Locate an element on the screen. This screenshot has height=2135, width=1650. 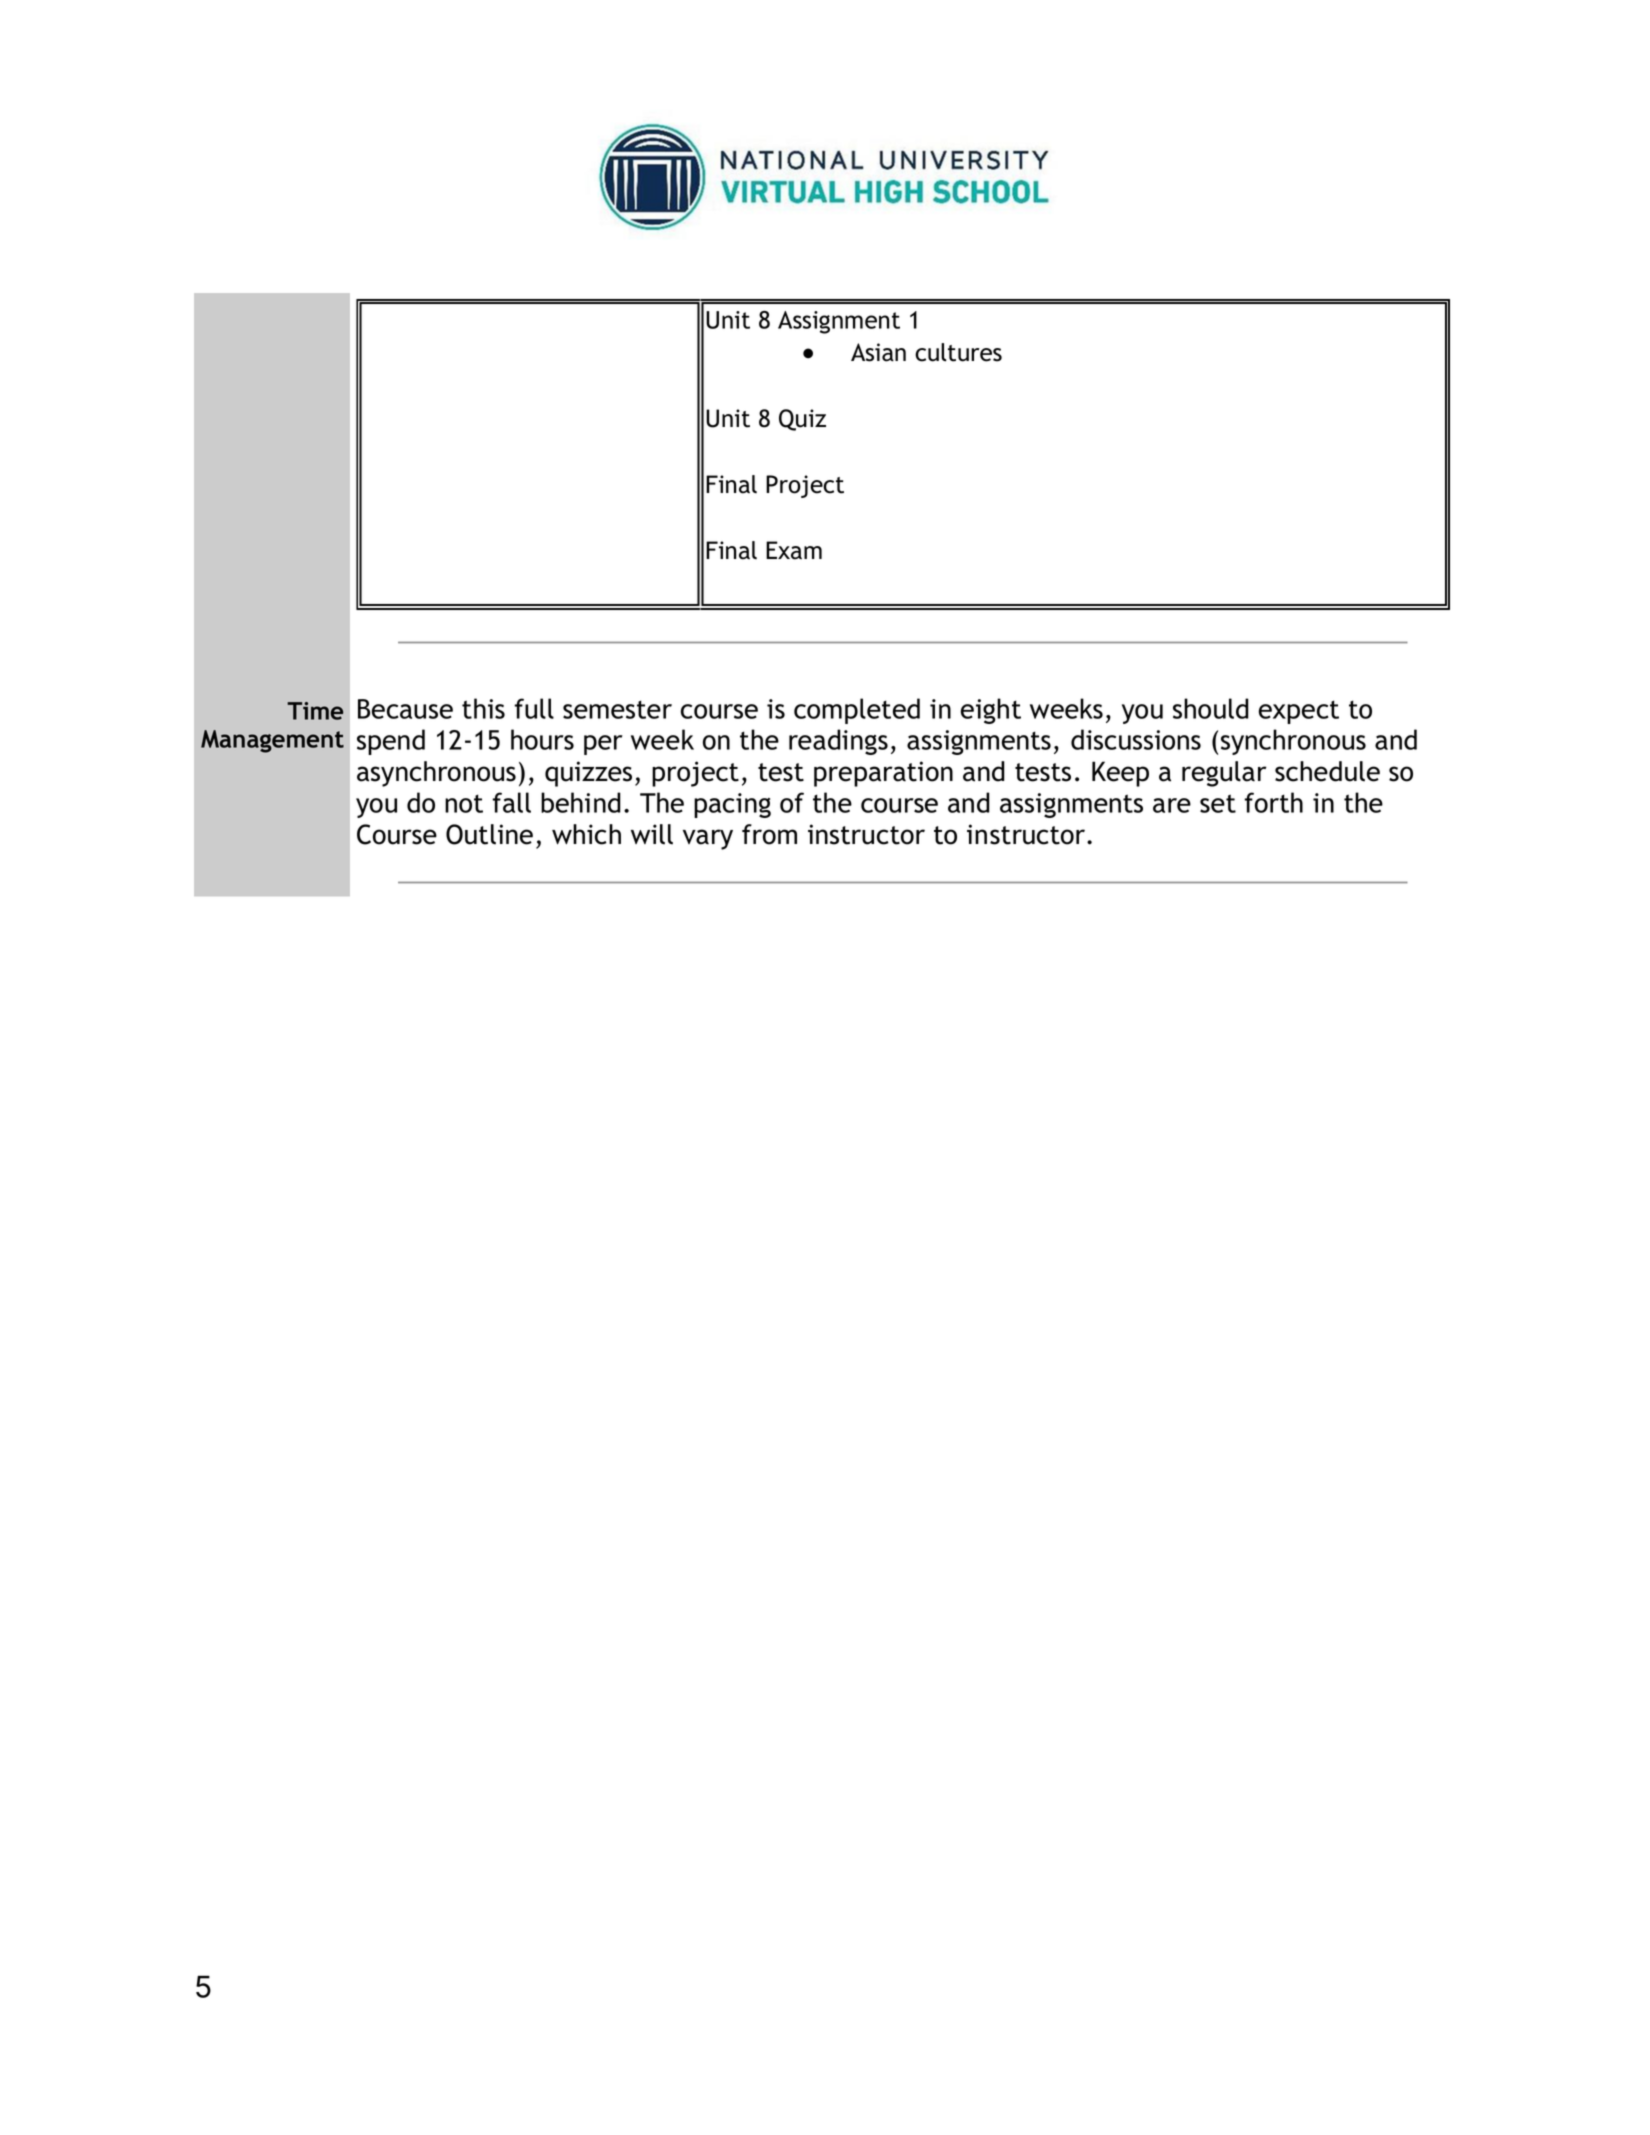
are is located at coordinates (1172, 805).
